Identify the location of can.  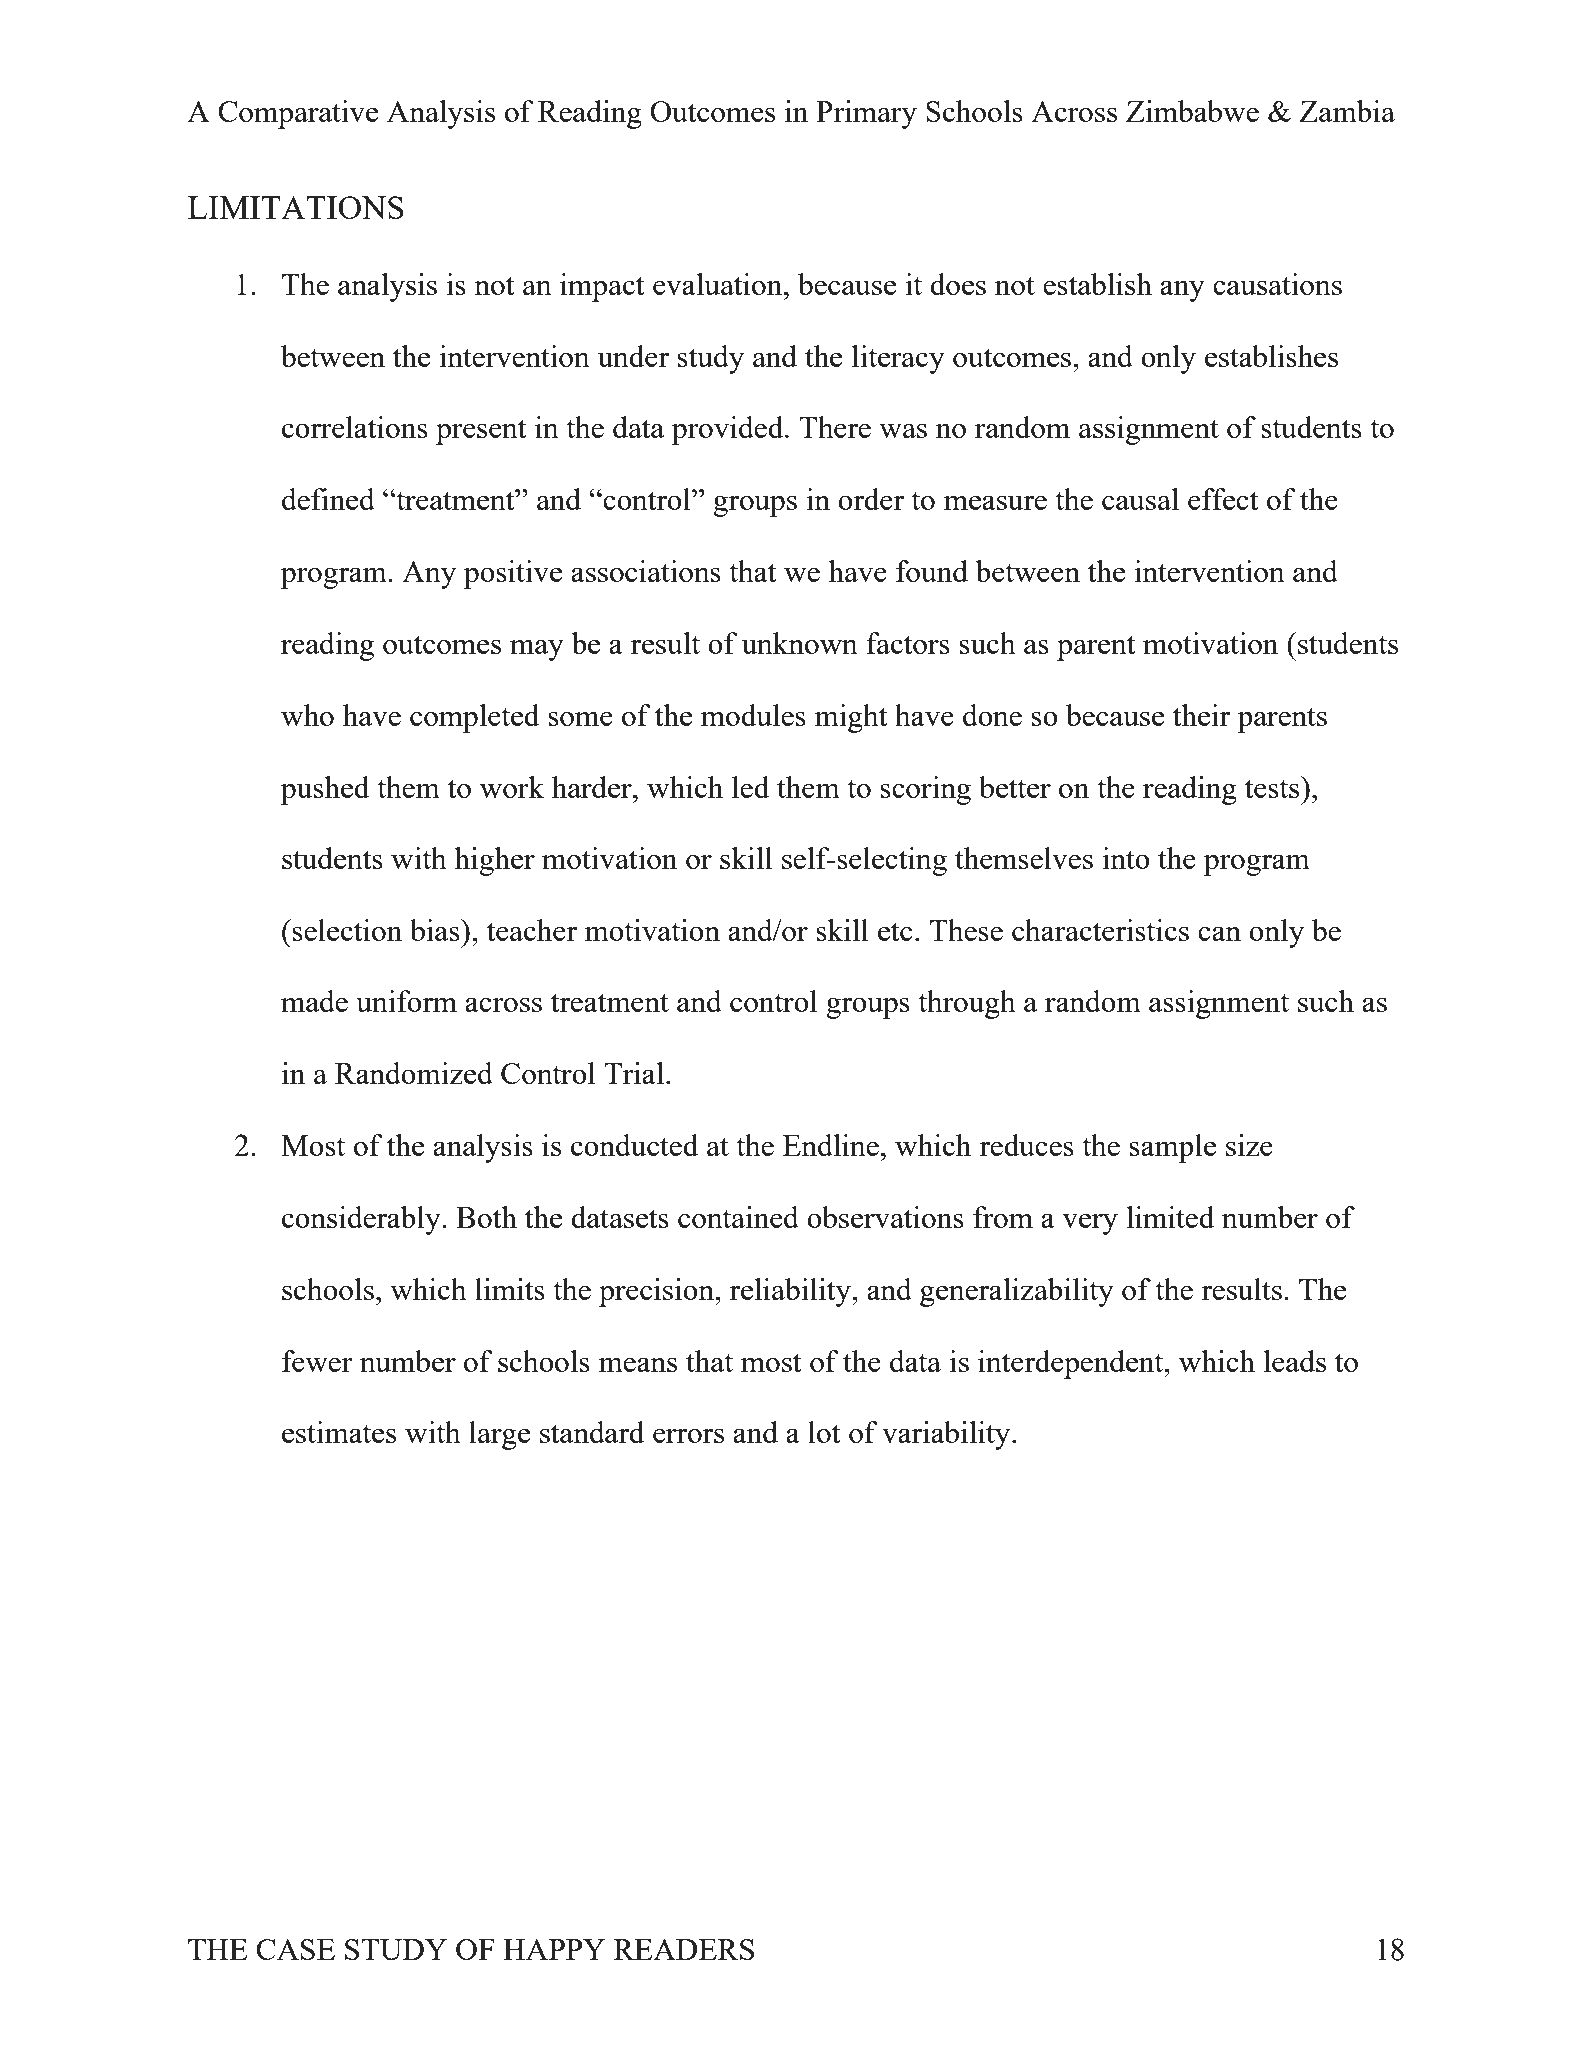
(1219, 934).
